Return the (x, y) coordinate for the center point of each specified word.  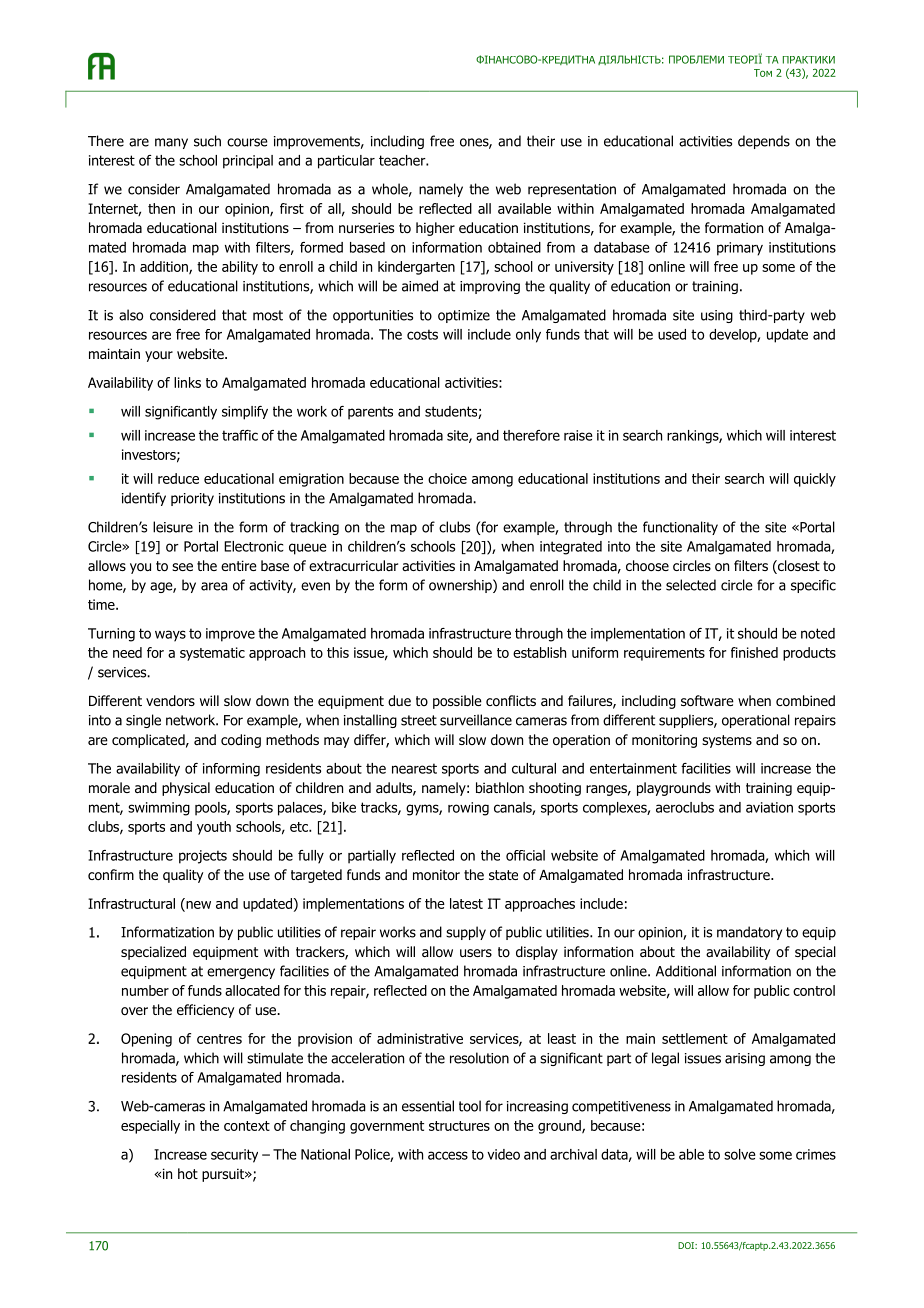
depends (764, 142)
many (171, 143)
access (448, 1155)
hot (188, 1173)
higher (435, 229)
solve (739, 1154)
